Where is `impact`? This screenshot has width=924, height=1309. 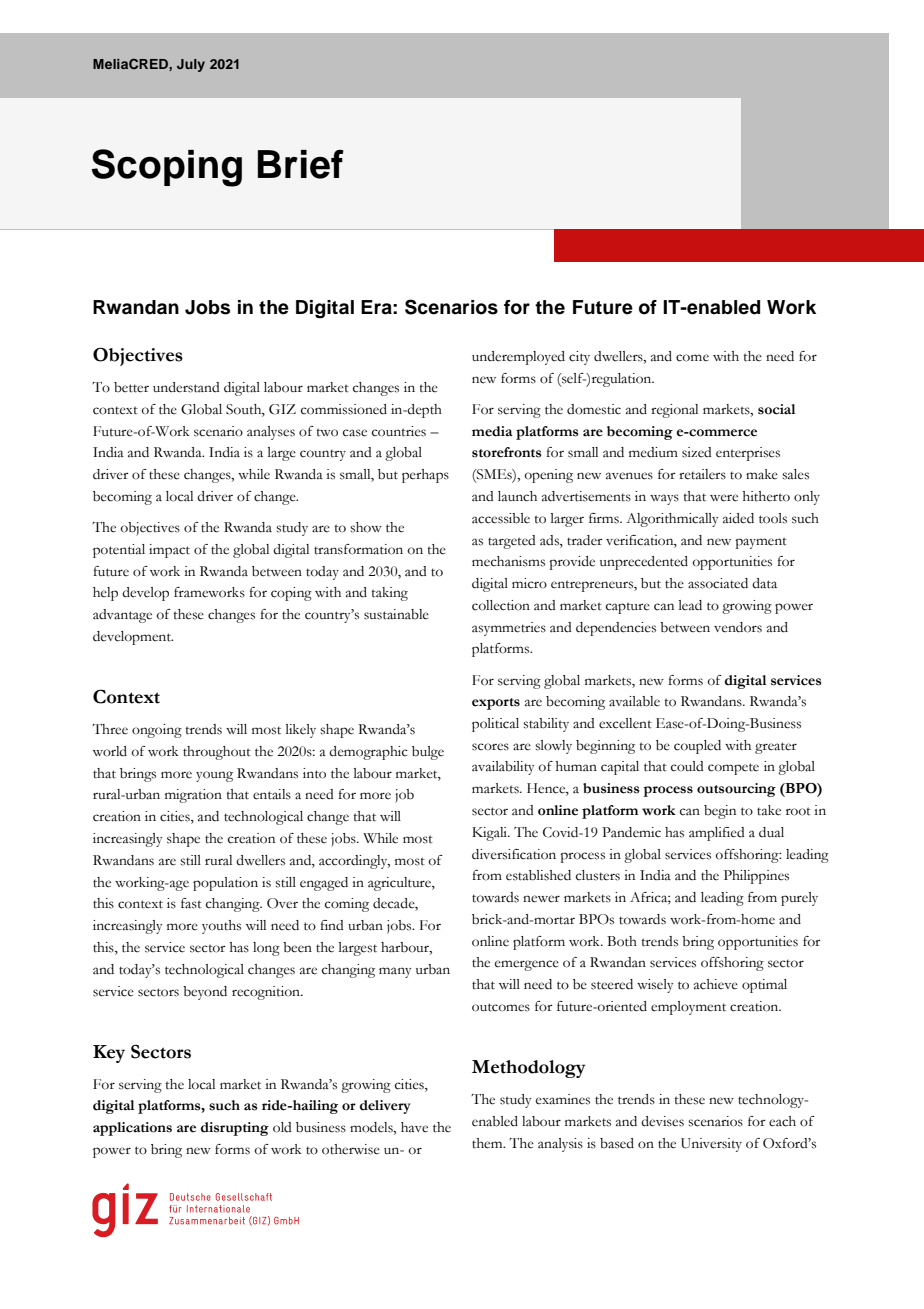
impact is located at coordinates (169, 551).
